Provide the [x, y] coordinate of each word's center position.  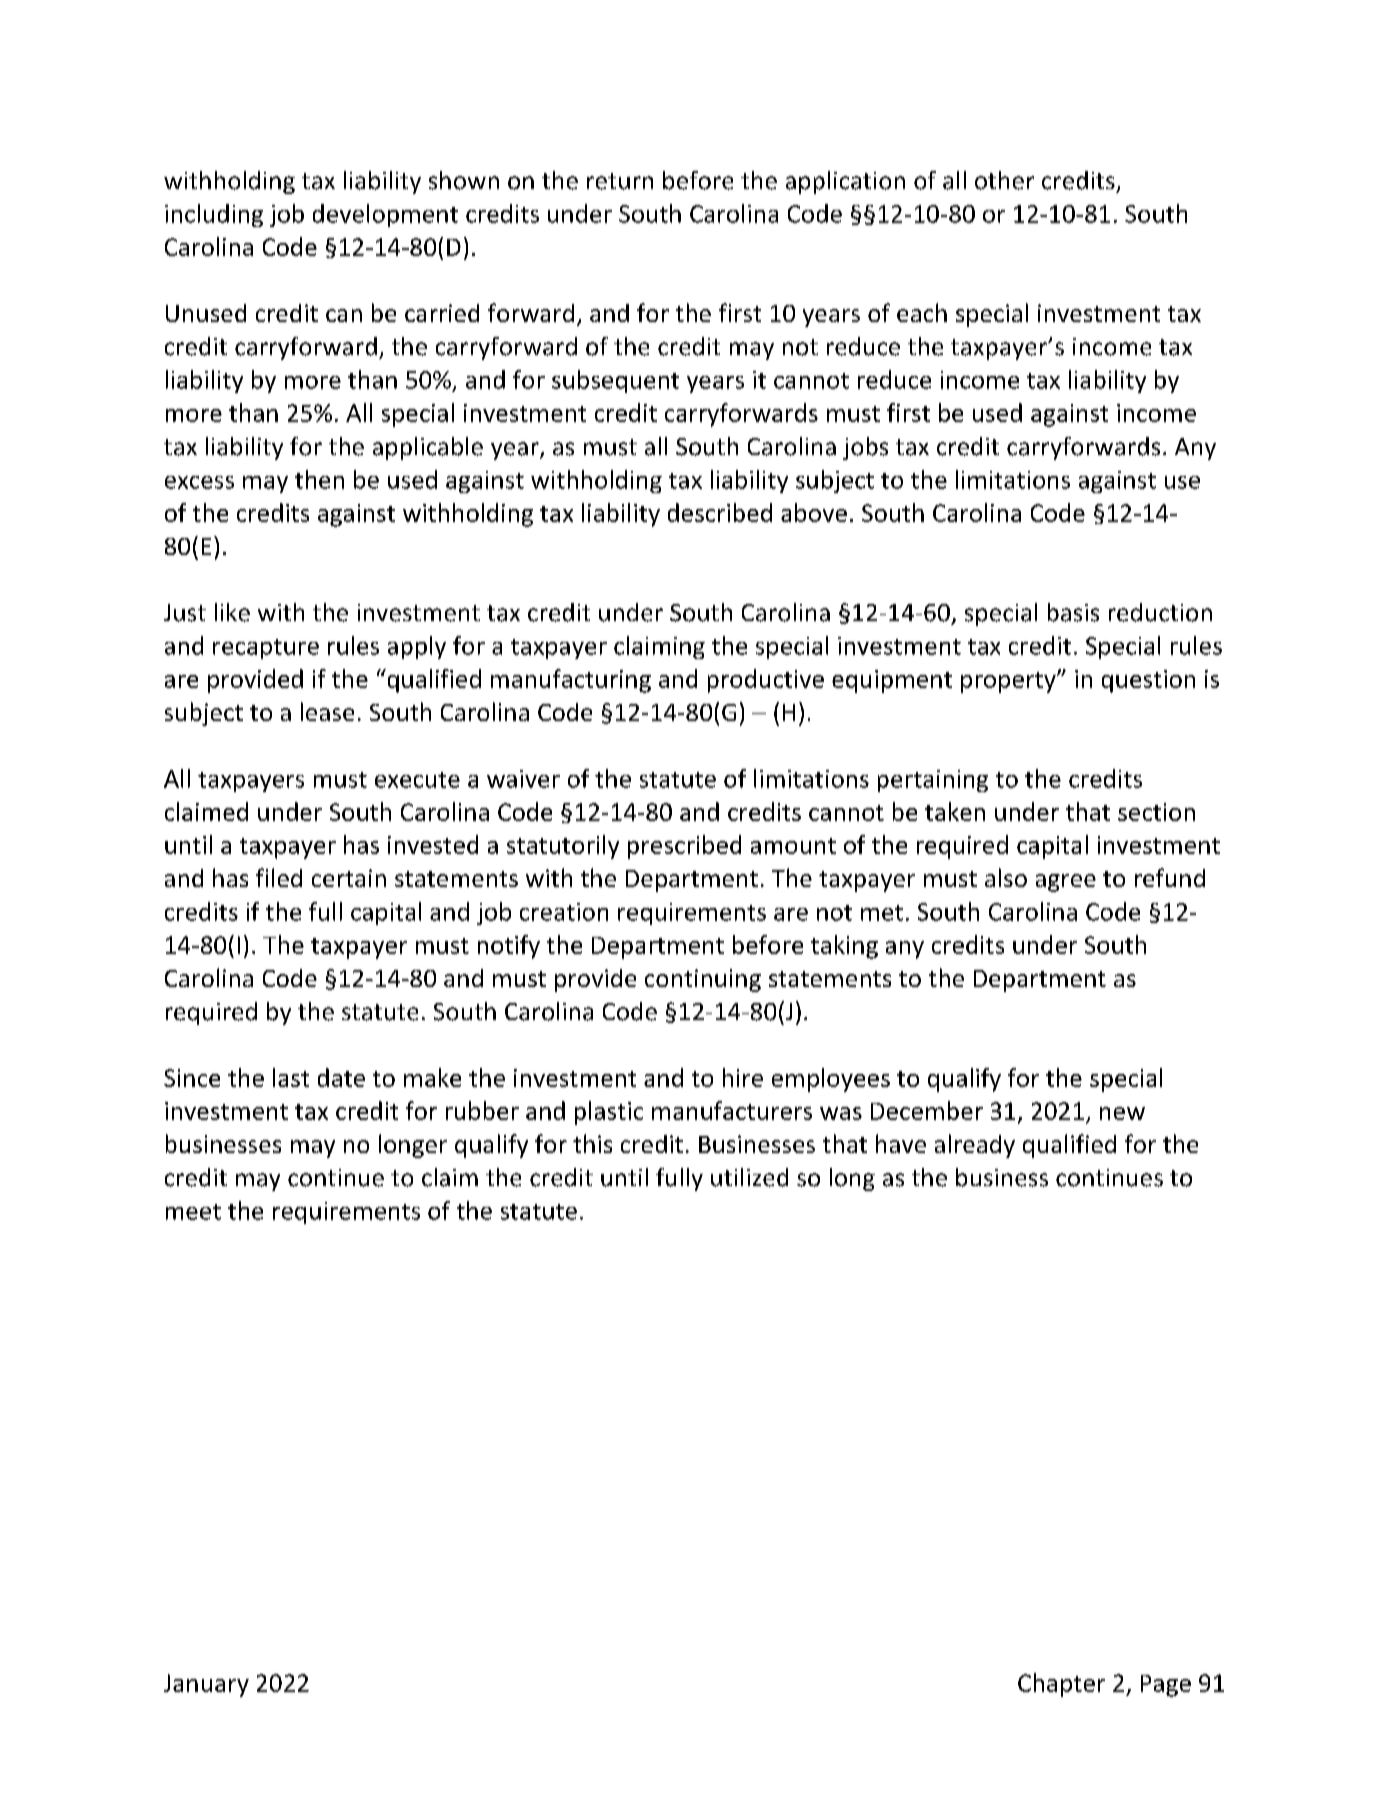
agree [1066, 883]
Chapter [1061, 1685]
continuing [703, 980]
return [620, 181]
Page [1166, 1686]
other [1004, 180]
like [232, 612]
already [975, 1146]
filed [279, 877]
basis [1073, 612]
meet [193, 1212]
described [720, 512]
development [385, 215]
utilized [749, 1177]
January [206, 1685]
